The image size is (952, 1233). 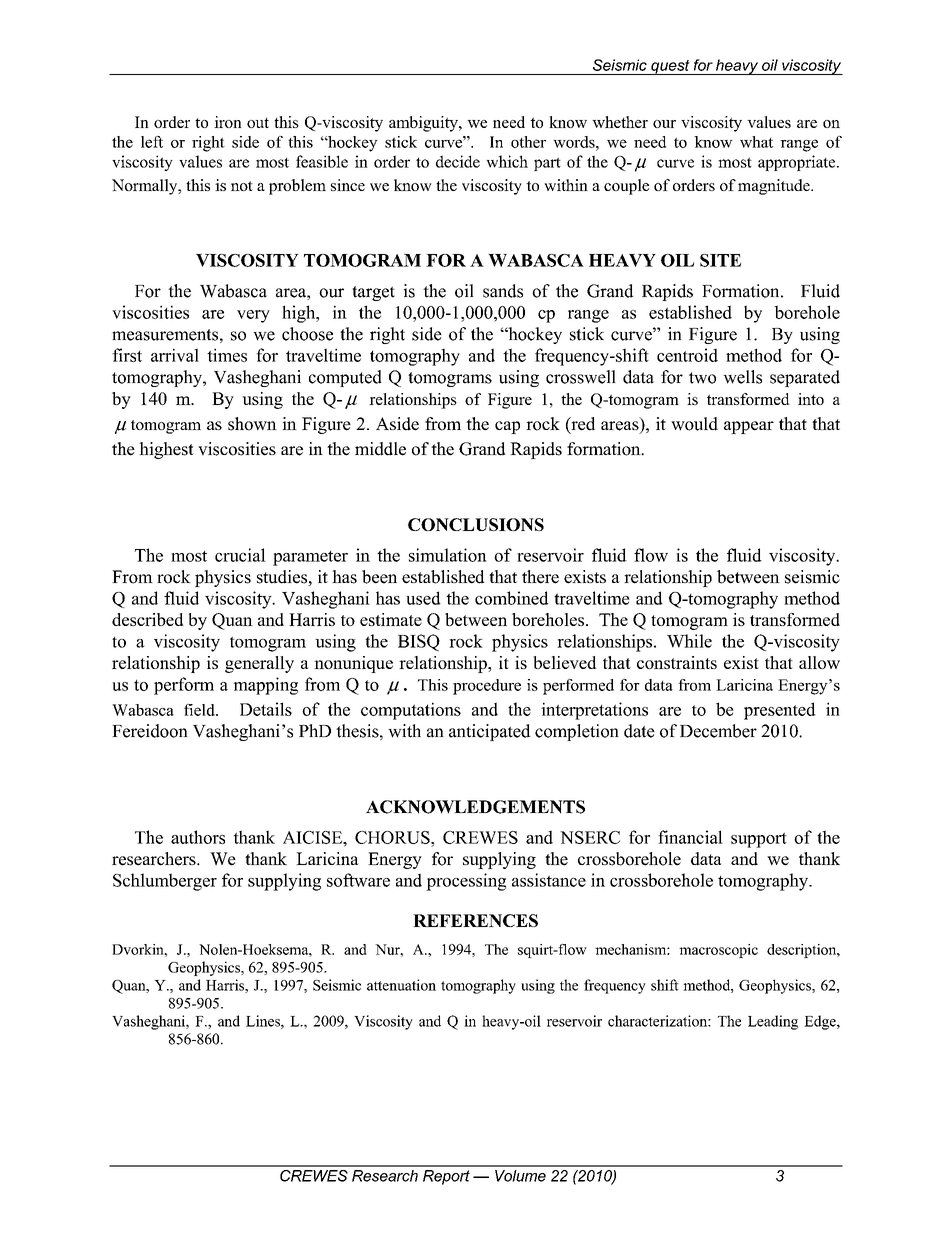 I want to click on what, so click(x=756, y=142).
